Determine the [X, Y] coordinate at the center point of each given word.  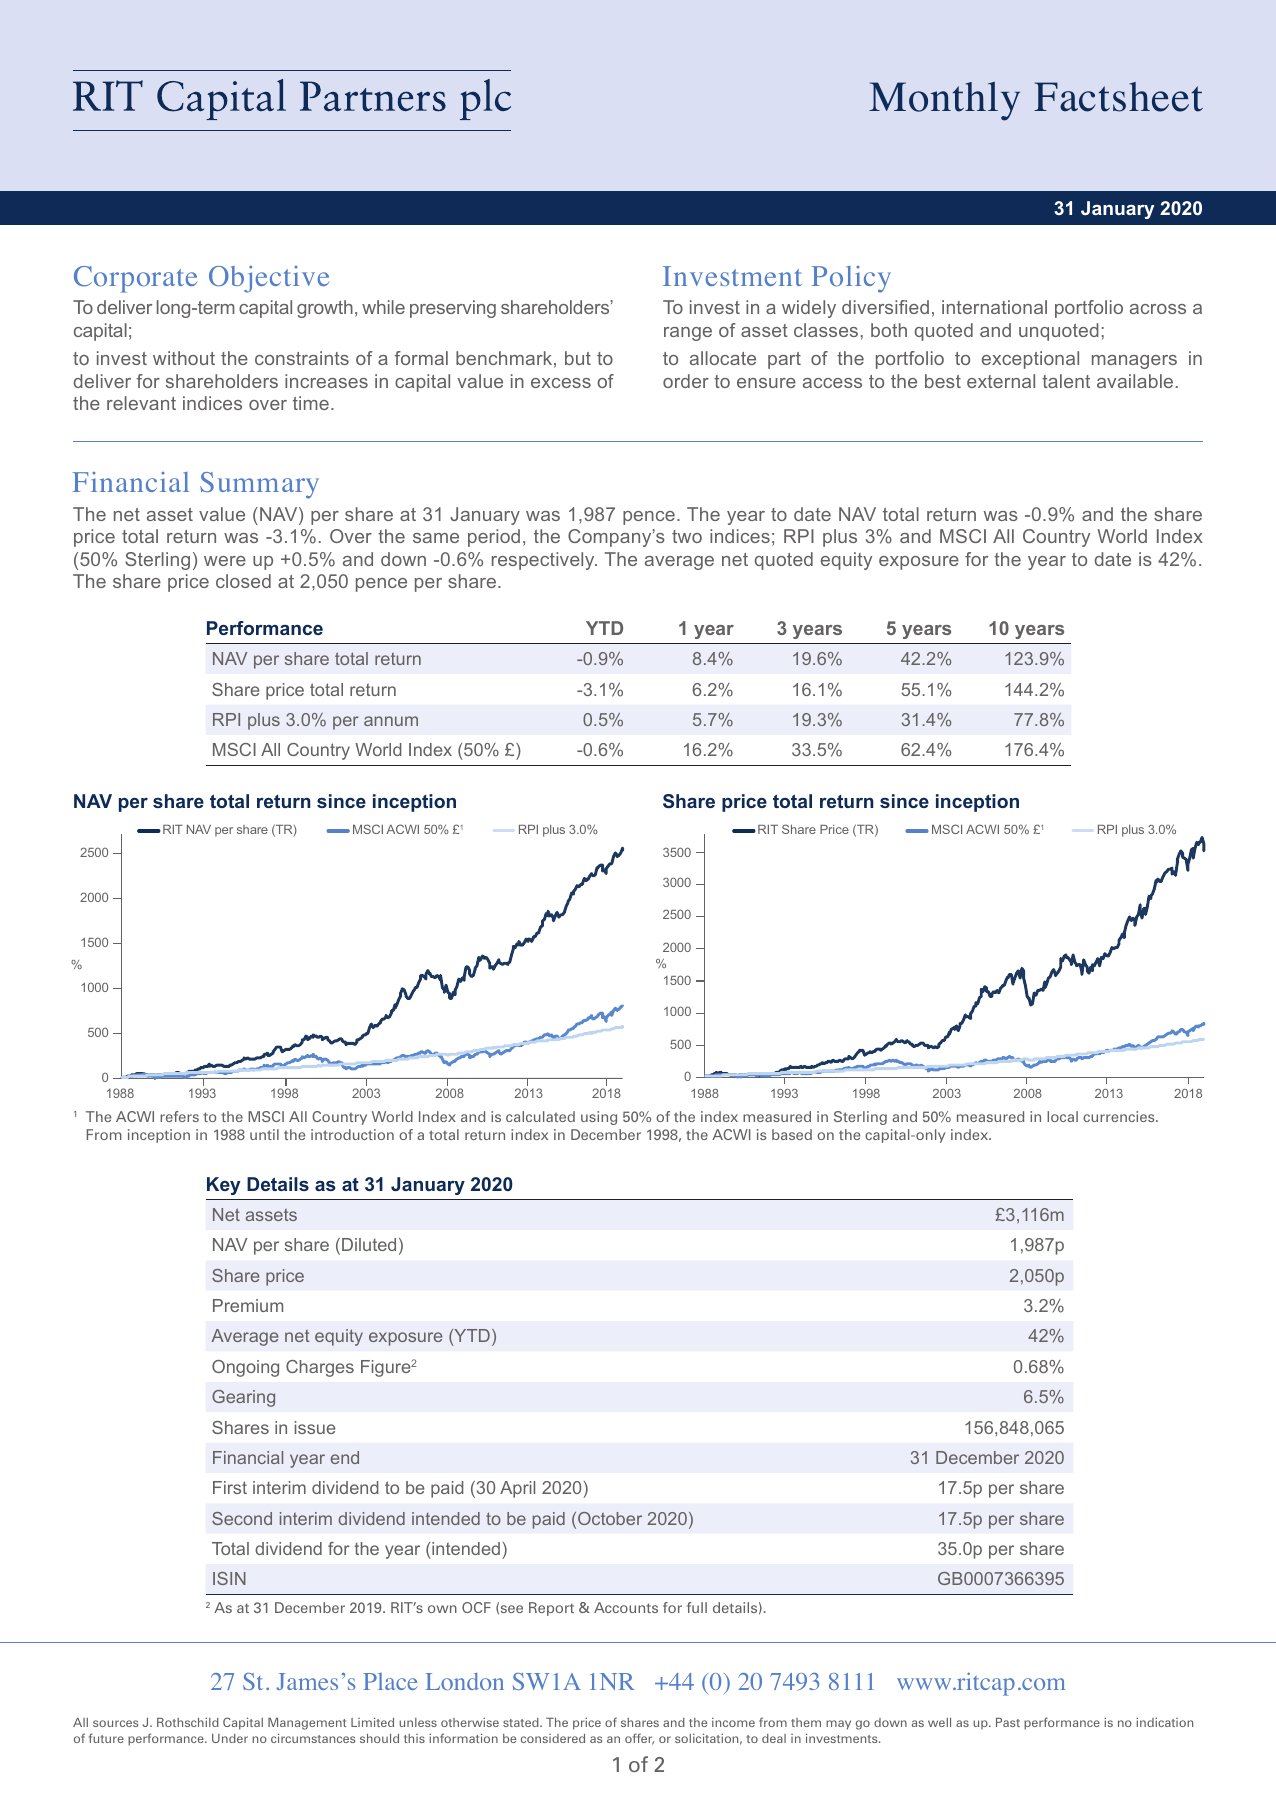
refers [179, 1116]
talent [1066, 381]
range [688, 334]
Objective [269, 279]
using [599, 1118]
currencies [1120, 1116]
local [1062, 1116]
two [687, 536]
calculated [540, 1116]
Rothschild [188, 1722]
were [225, 561]
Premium [248, 1305]
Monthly [944, 101]
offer [639, 1739]
